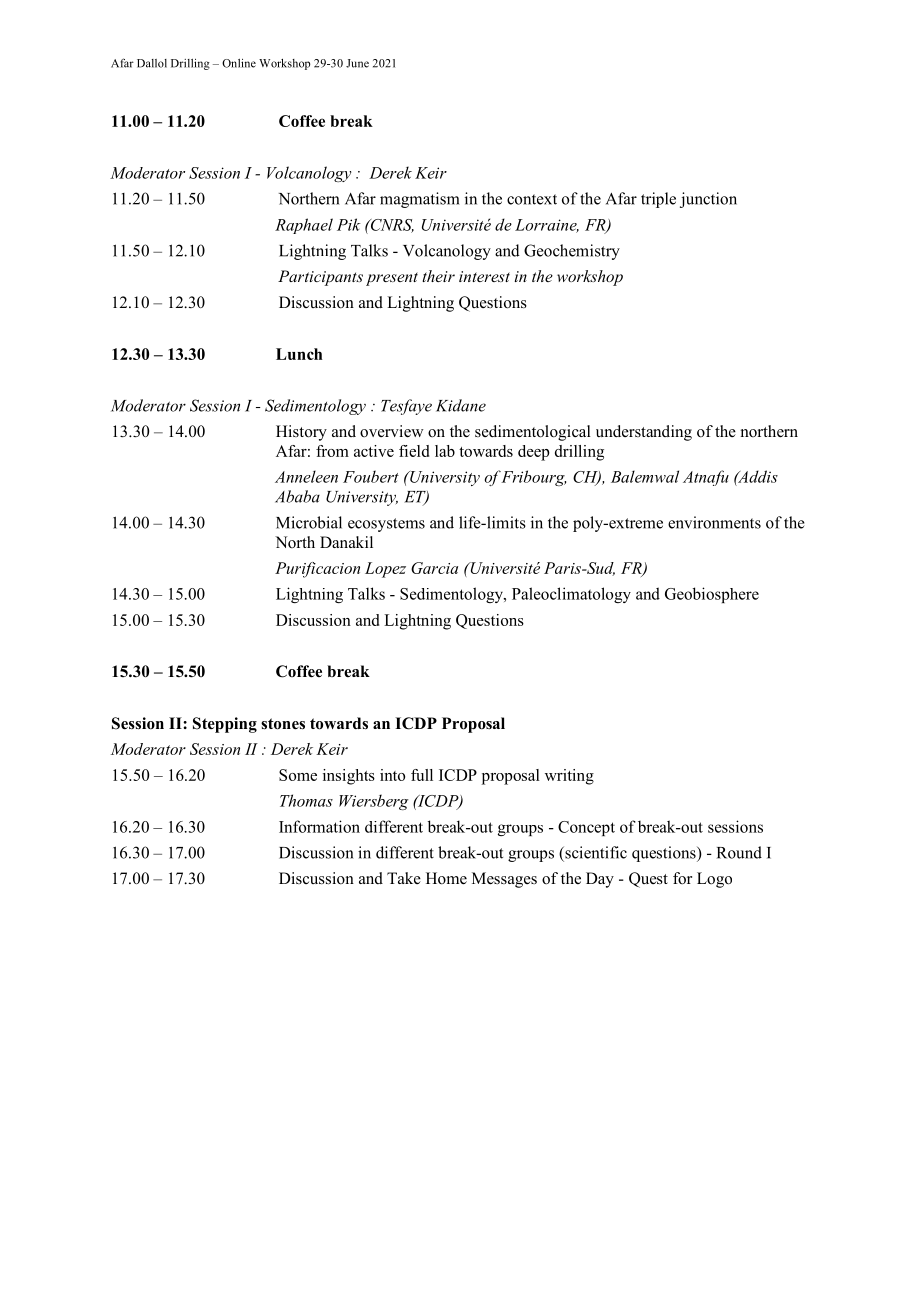  What do you see at coordinates (320, 278) in the image?
I see `Participants` at bounding box center [320, 278].
